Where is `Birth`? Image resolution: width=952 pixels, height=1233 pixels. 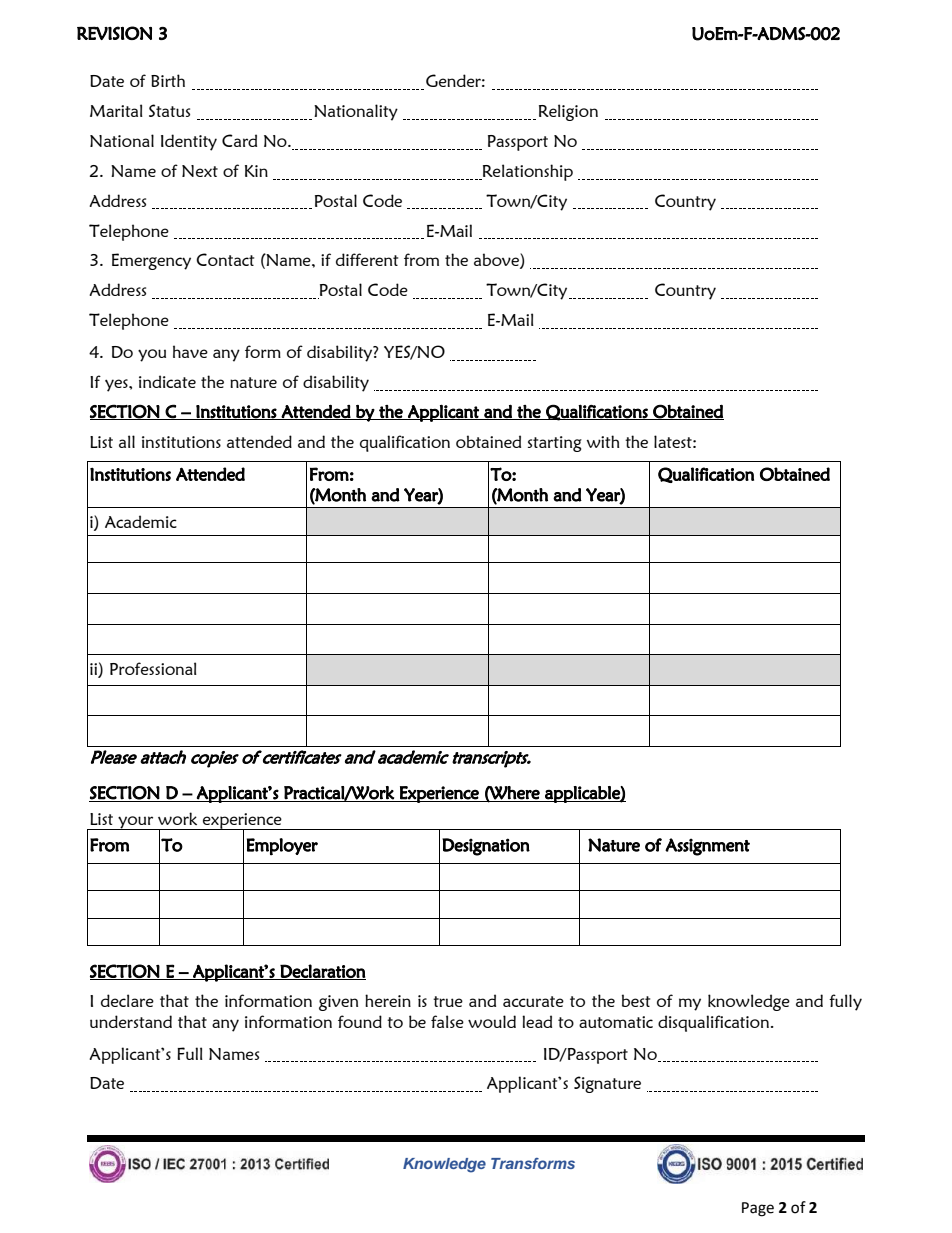 Birth is located at coordinates (168, 80).
